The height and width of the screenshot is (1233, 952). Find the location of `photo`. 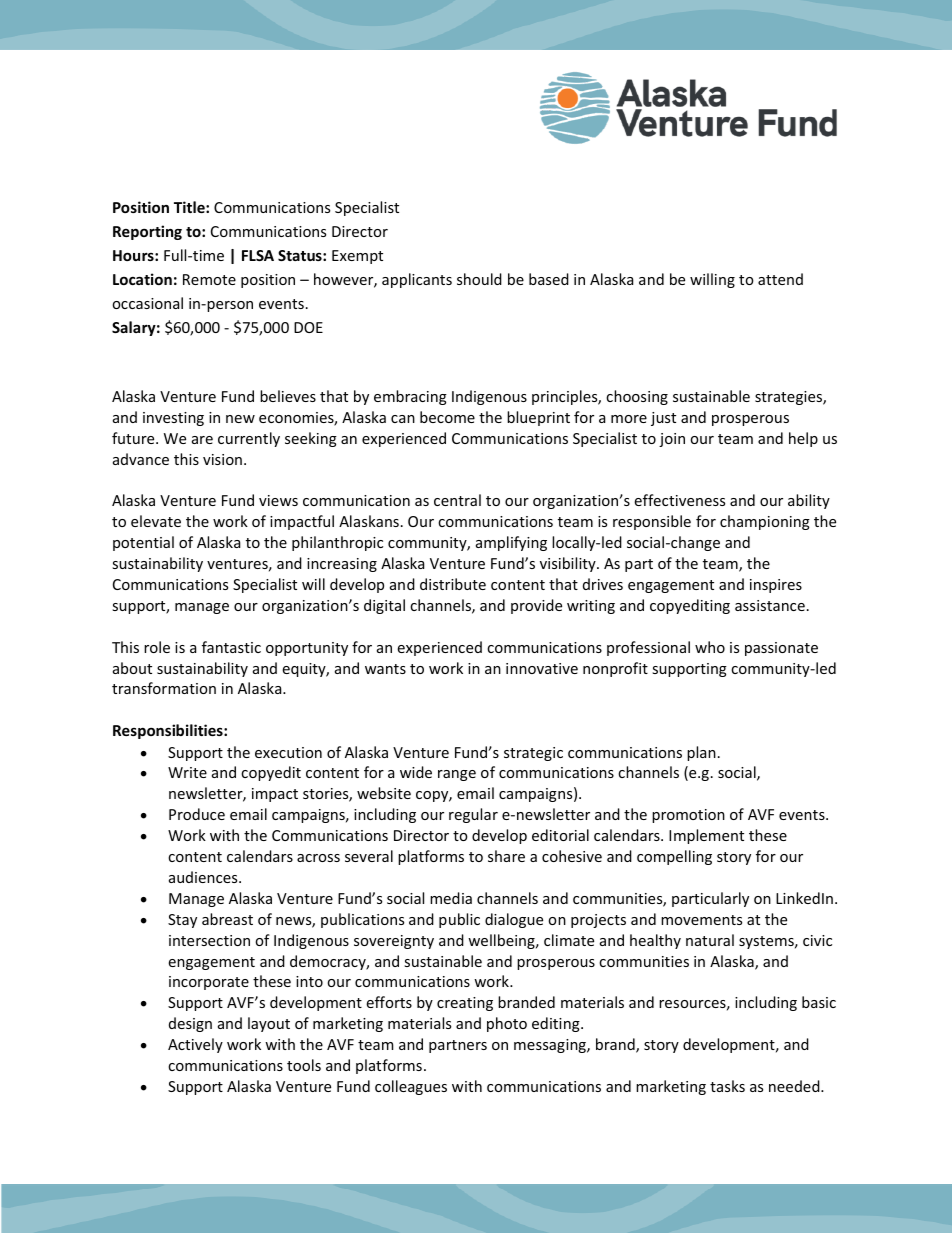

photo is located at coordinates (507, 1024).
